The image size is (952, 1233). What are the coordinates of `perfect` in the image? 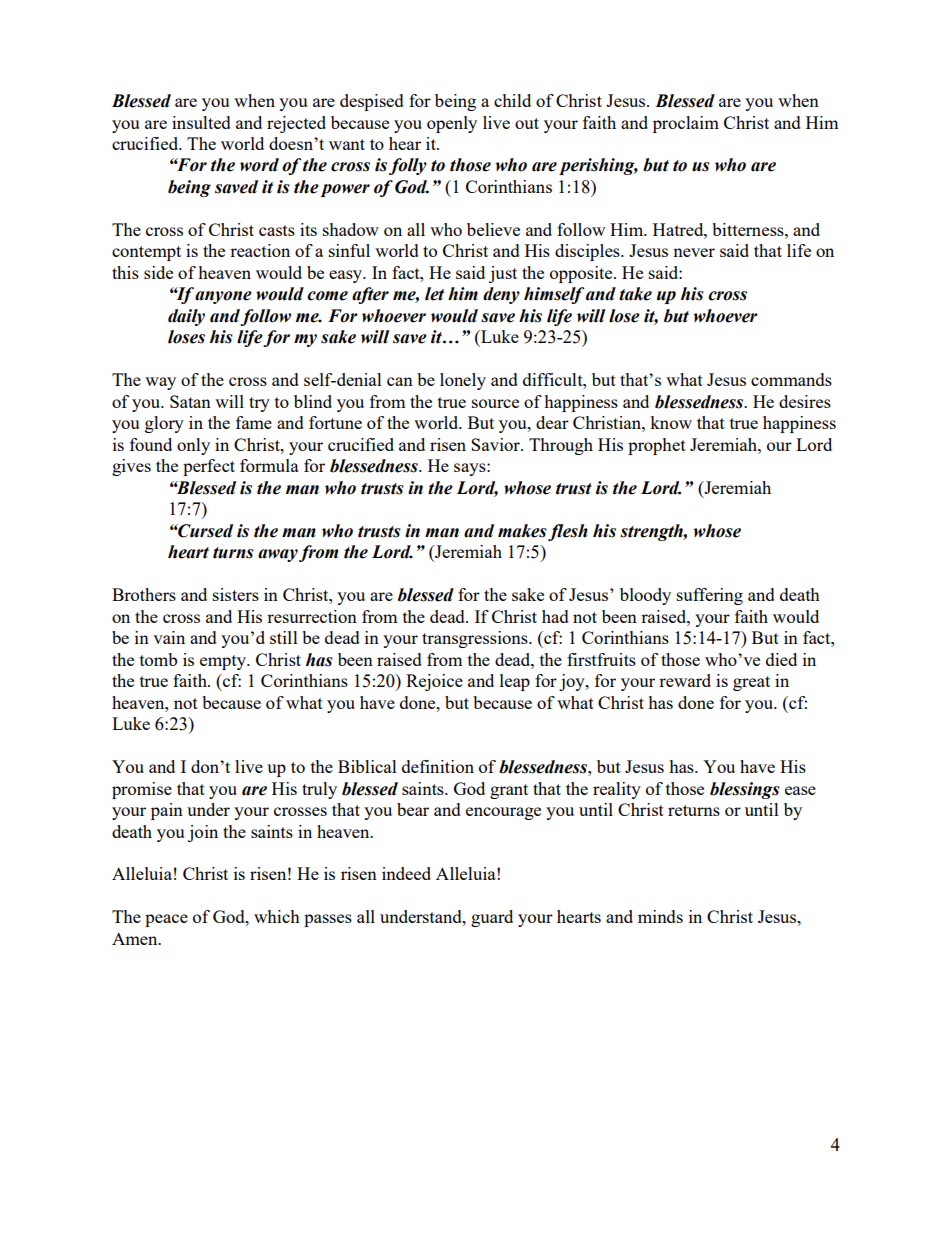 It's located at (209, 467).
